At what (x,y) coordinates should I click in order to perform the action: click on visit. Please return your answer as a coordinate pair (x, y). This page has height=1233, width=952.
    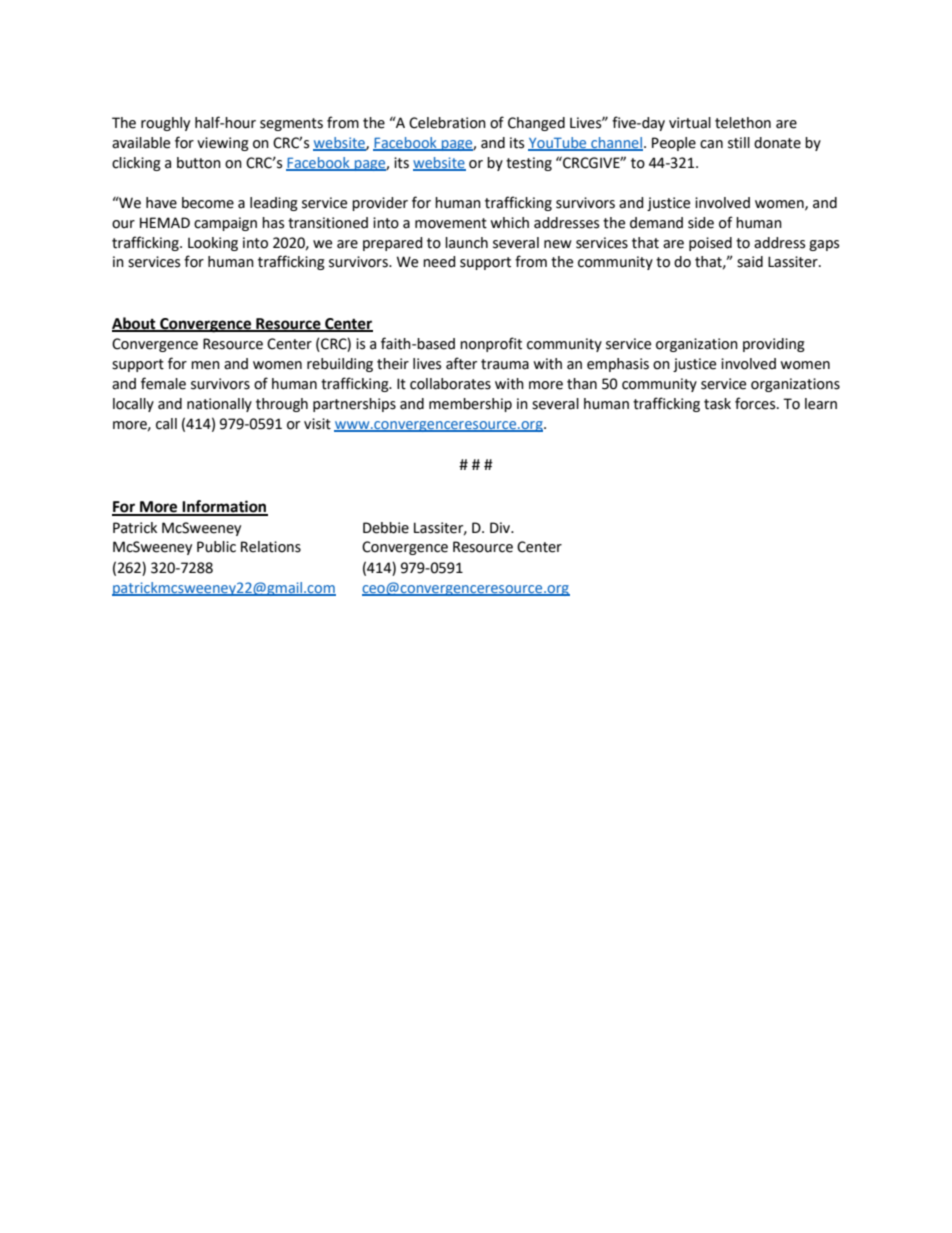
    Looking at the image, I should click on (317, 424).
